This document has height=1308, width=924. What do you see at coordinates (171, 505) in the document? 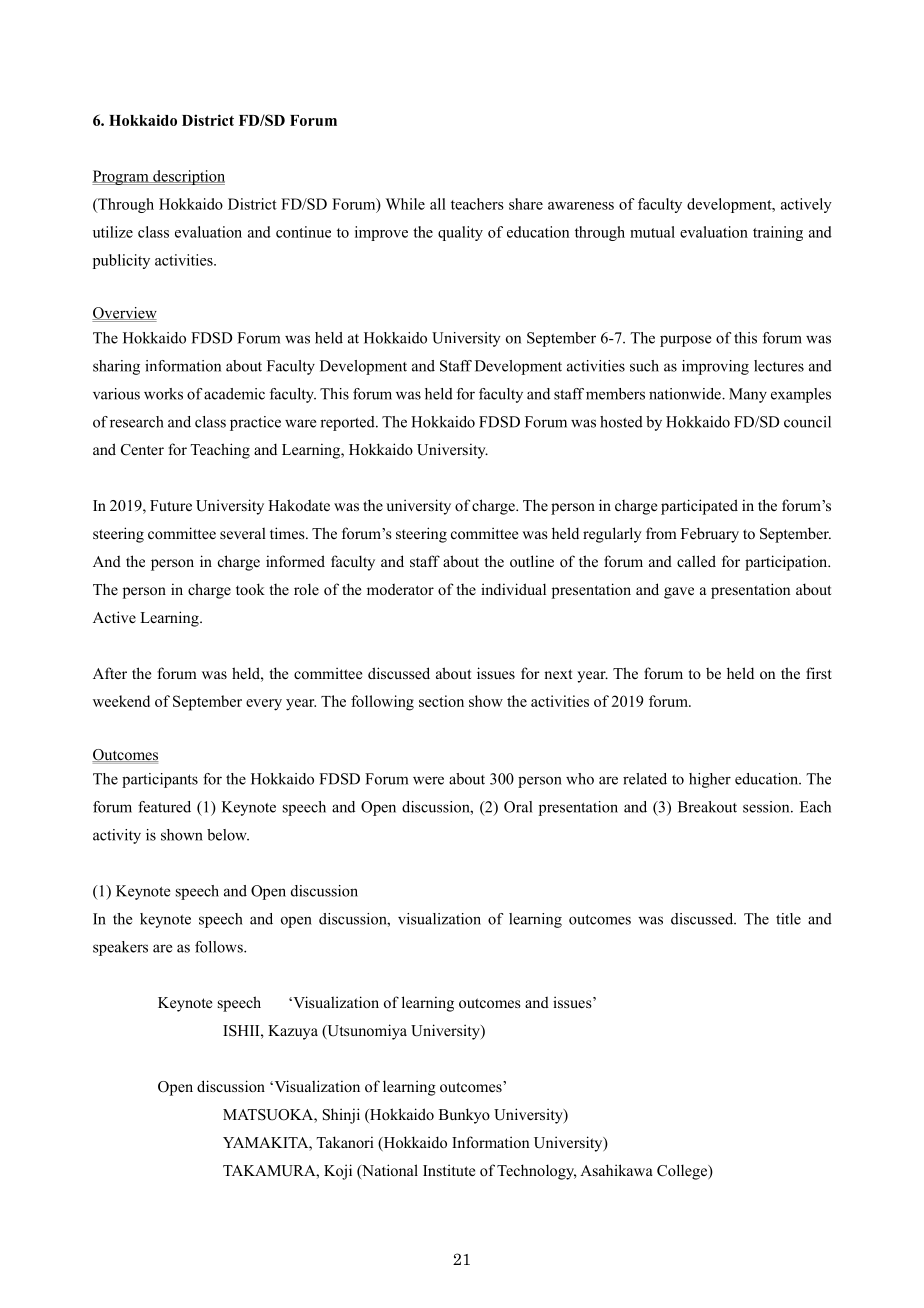
I see `Future` at bounding box center [171, 505].
